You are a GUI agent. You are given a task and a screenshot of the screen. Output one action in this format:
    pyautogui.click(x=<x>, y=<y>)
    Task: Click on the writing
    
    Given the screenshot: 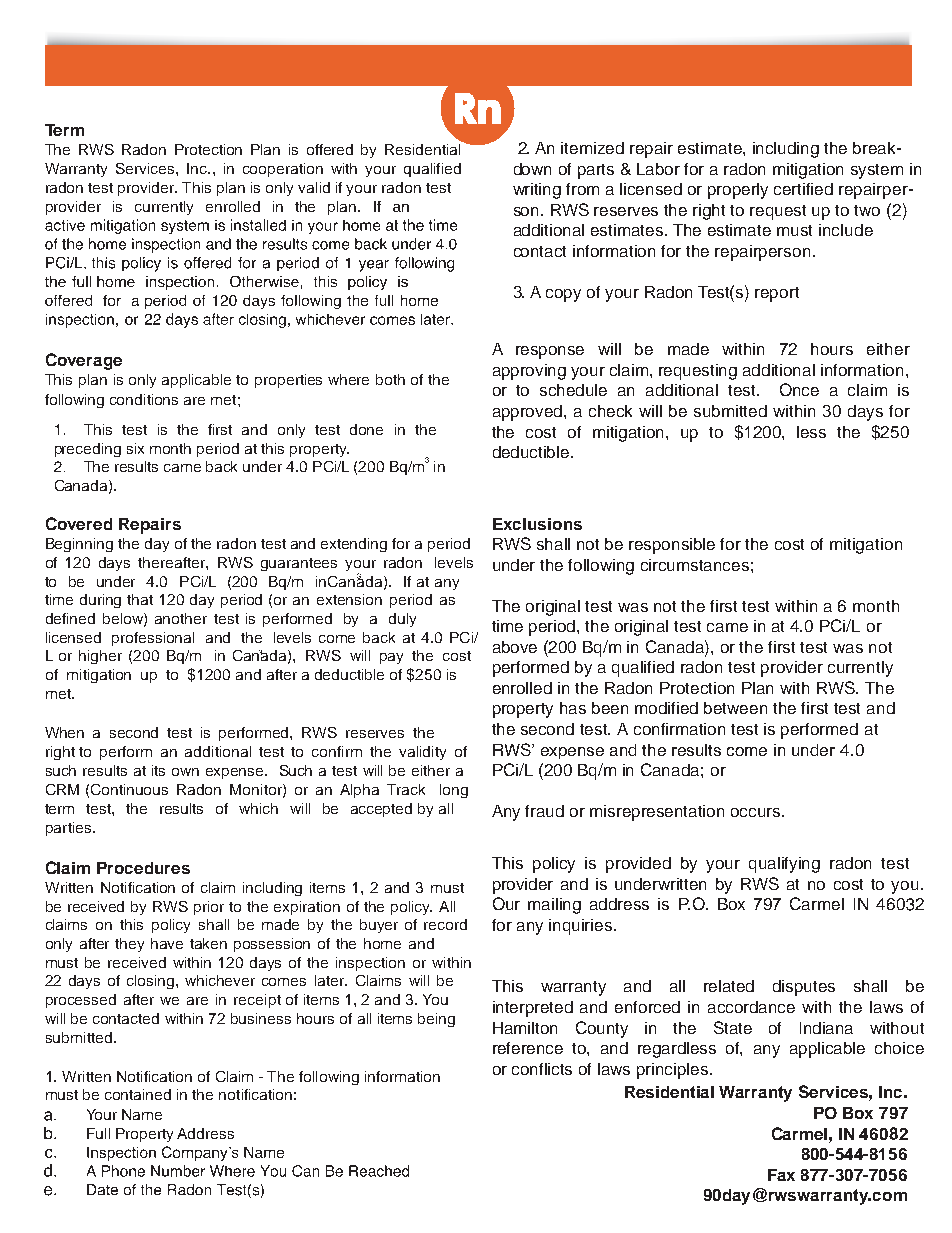 What is the action you would take?
    pyautogui.click(x=537, y=191)
